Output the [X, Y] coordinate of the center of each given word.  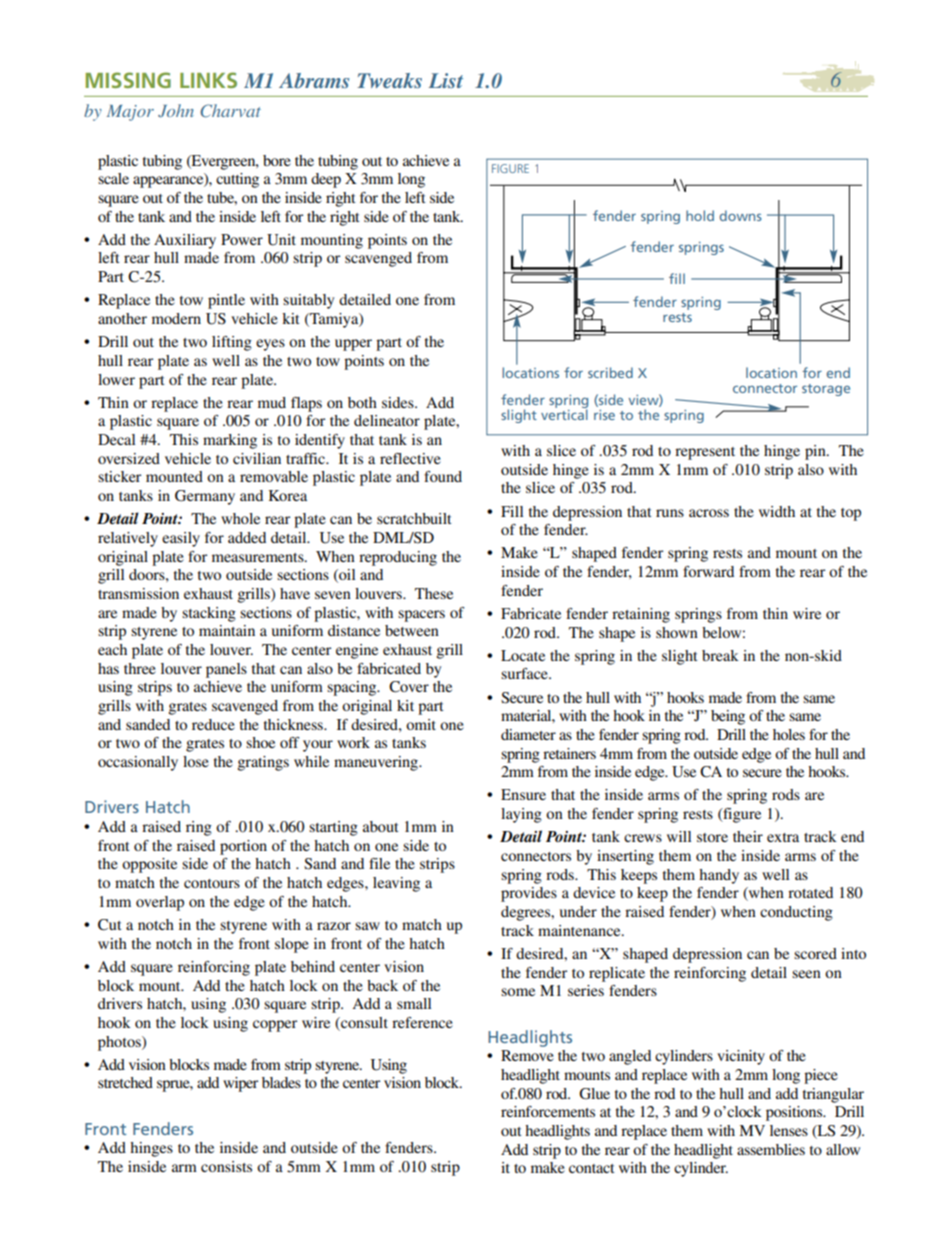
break [720, 655]
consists [226, 1166]
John [176, 111]
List [446, 80]
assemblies [771, 1149]
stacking [209, 614]
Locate [523, 655]
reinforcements [548, 1111]
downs [740, 215]
